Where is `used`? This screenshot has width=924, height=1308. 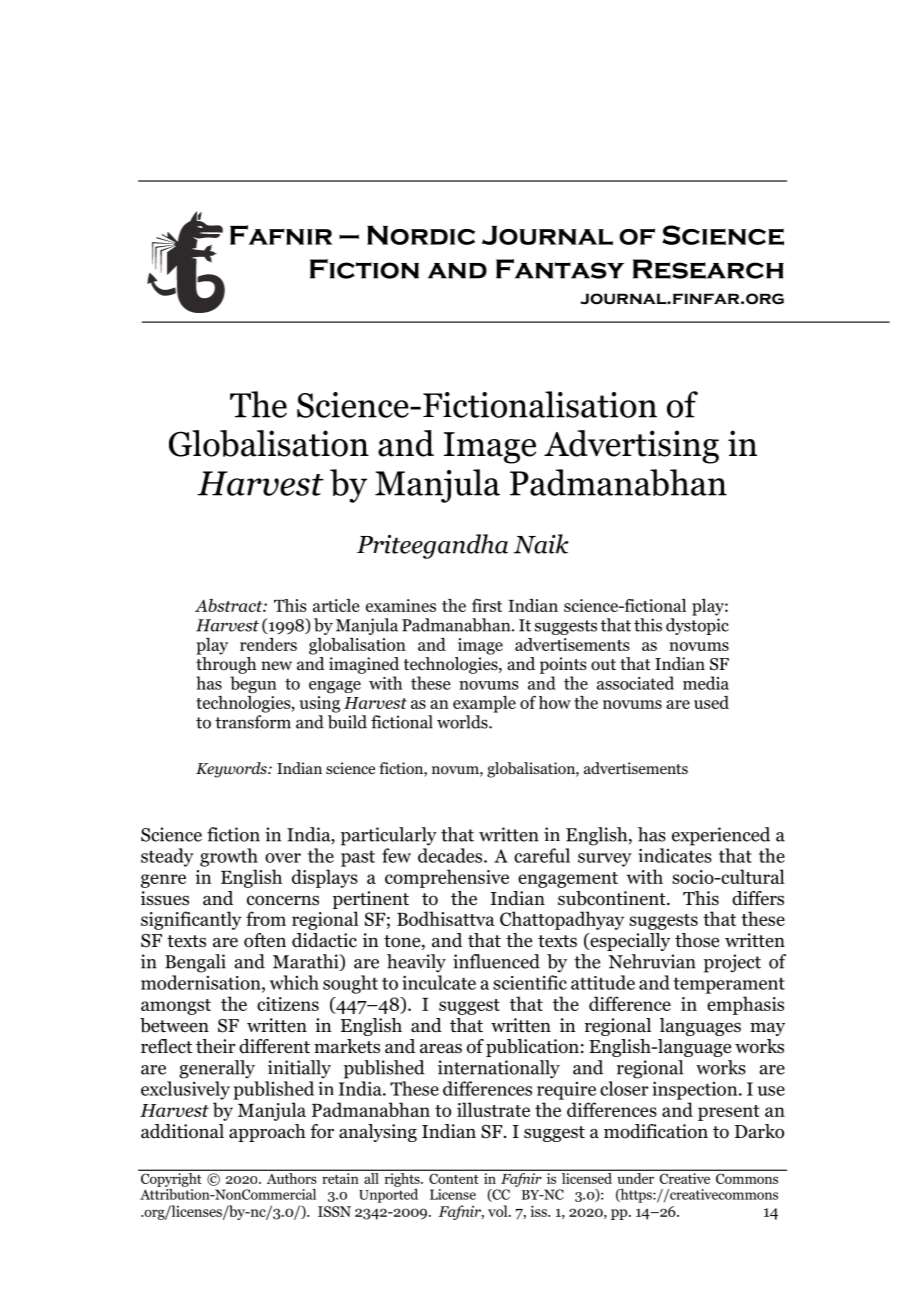 used is located at coordinates (711, 702).
